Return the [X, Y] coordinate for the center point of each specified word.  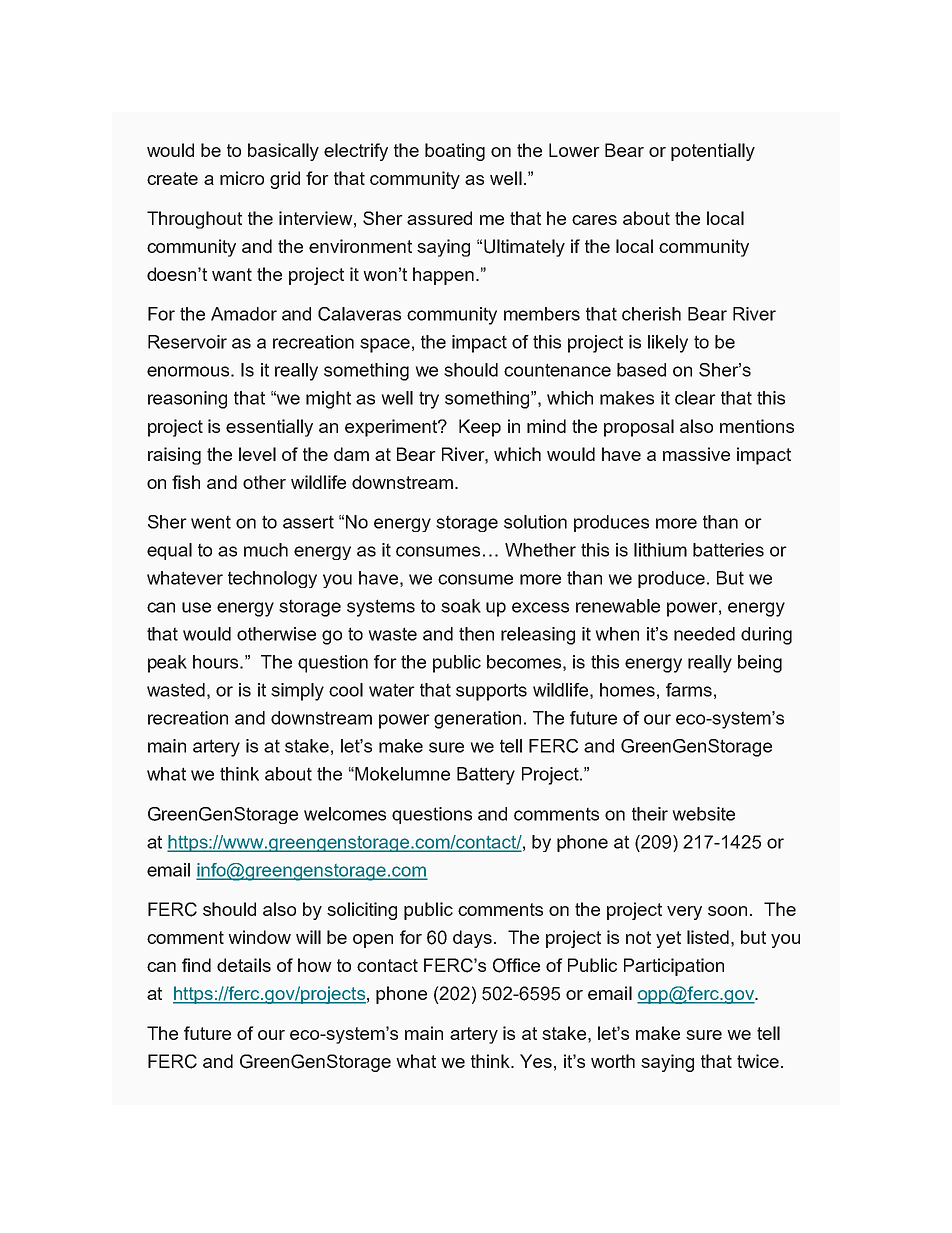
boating [455, 152]
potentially [713, 152]
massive [696, 454]
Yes [536, 1061]
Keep [480, 428]
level [257, 454]
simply [297, 692]
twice [758, 1061]
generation [477, 720]
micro [242, 178]
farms [689, 690]
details [244, 965]
